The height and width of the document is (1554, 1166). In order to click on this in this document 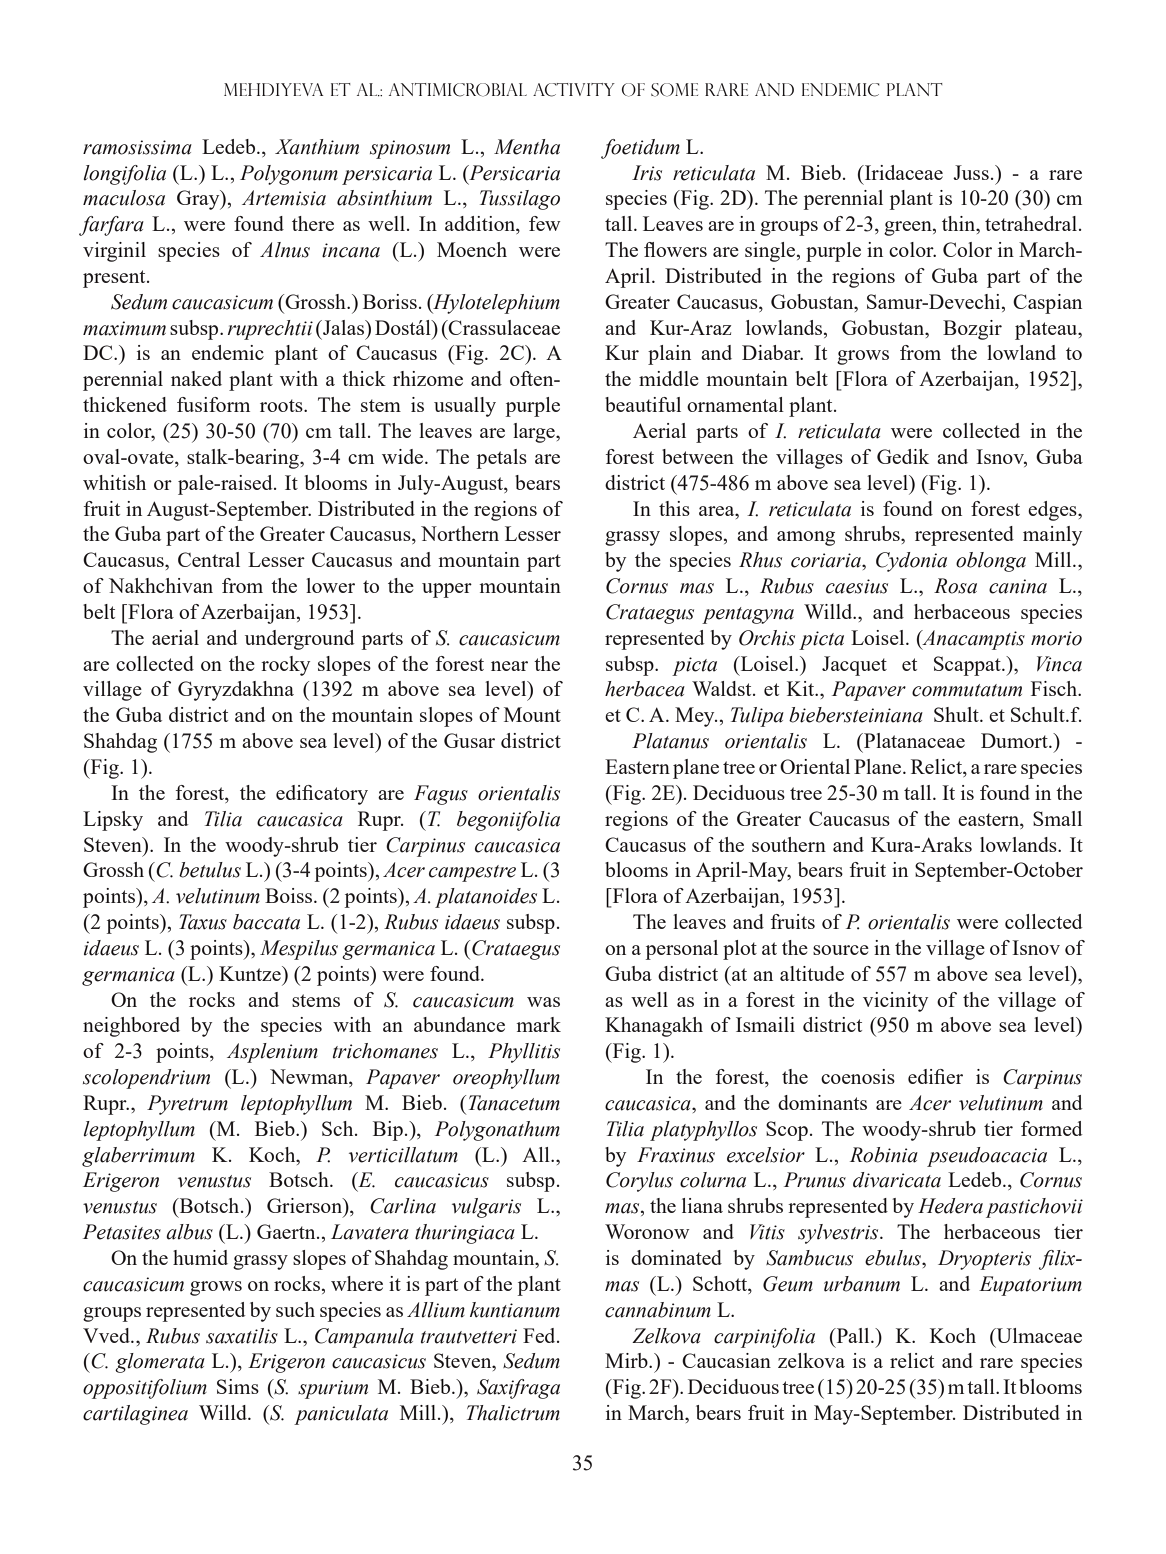, I will do `click(674, 508)`.
